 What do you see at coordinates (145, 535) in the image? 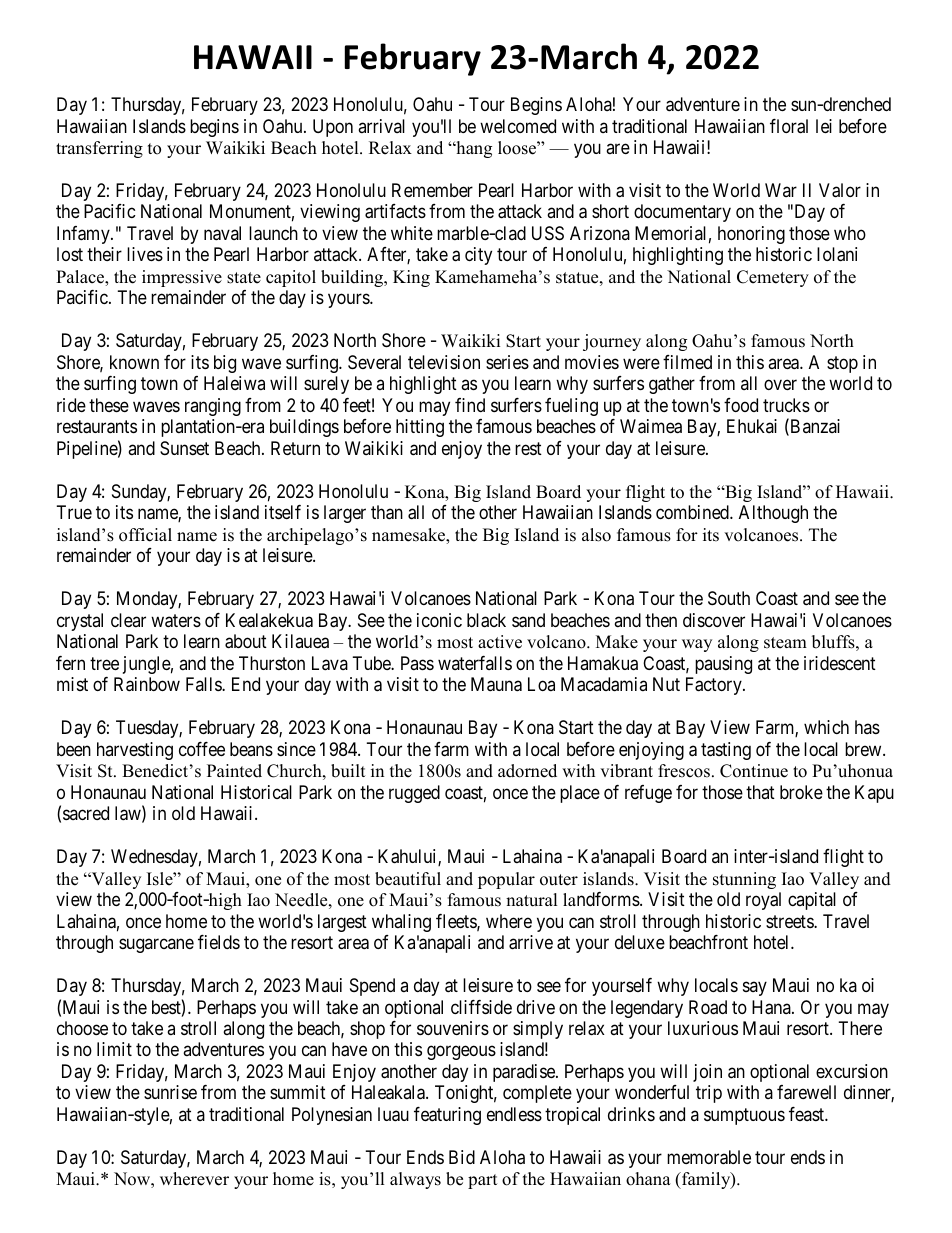
I see `official` at bounding box center [145, 535].
